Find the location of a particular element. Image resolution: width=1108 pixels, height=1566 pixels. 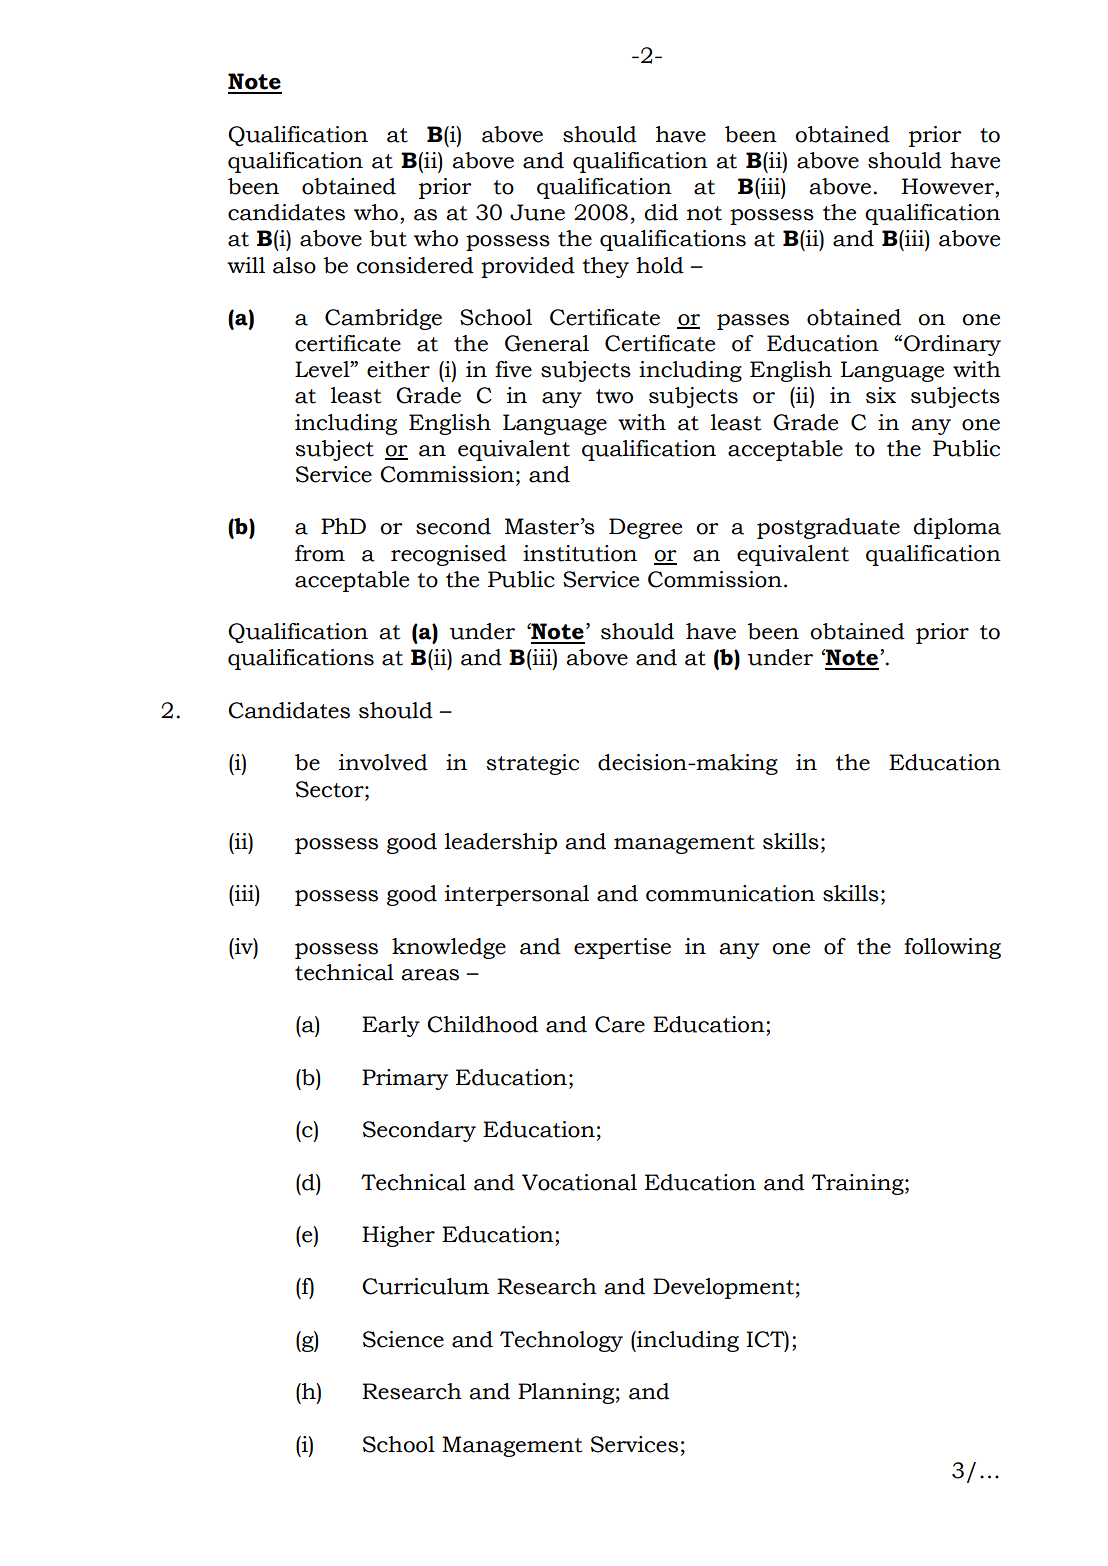

Technology is located at coordinates (561, 1341).
